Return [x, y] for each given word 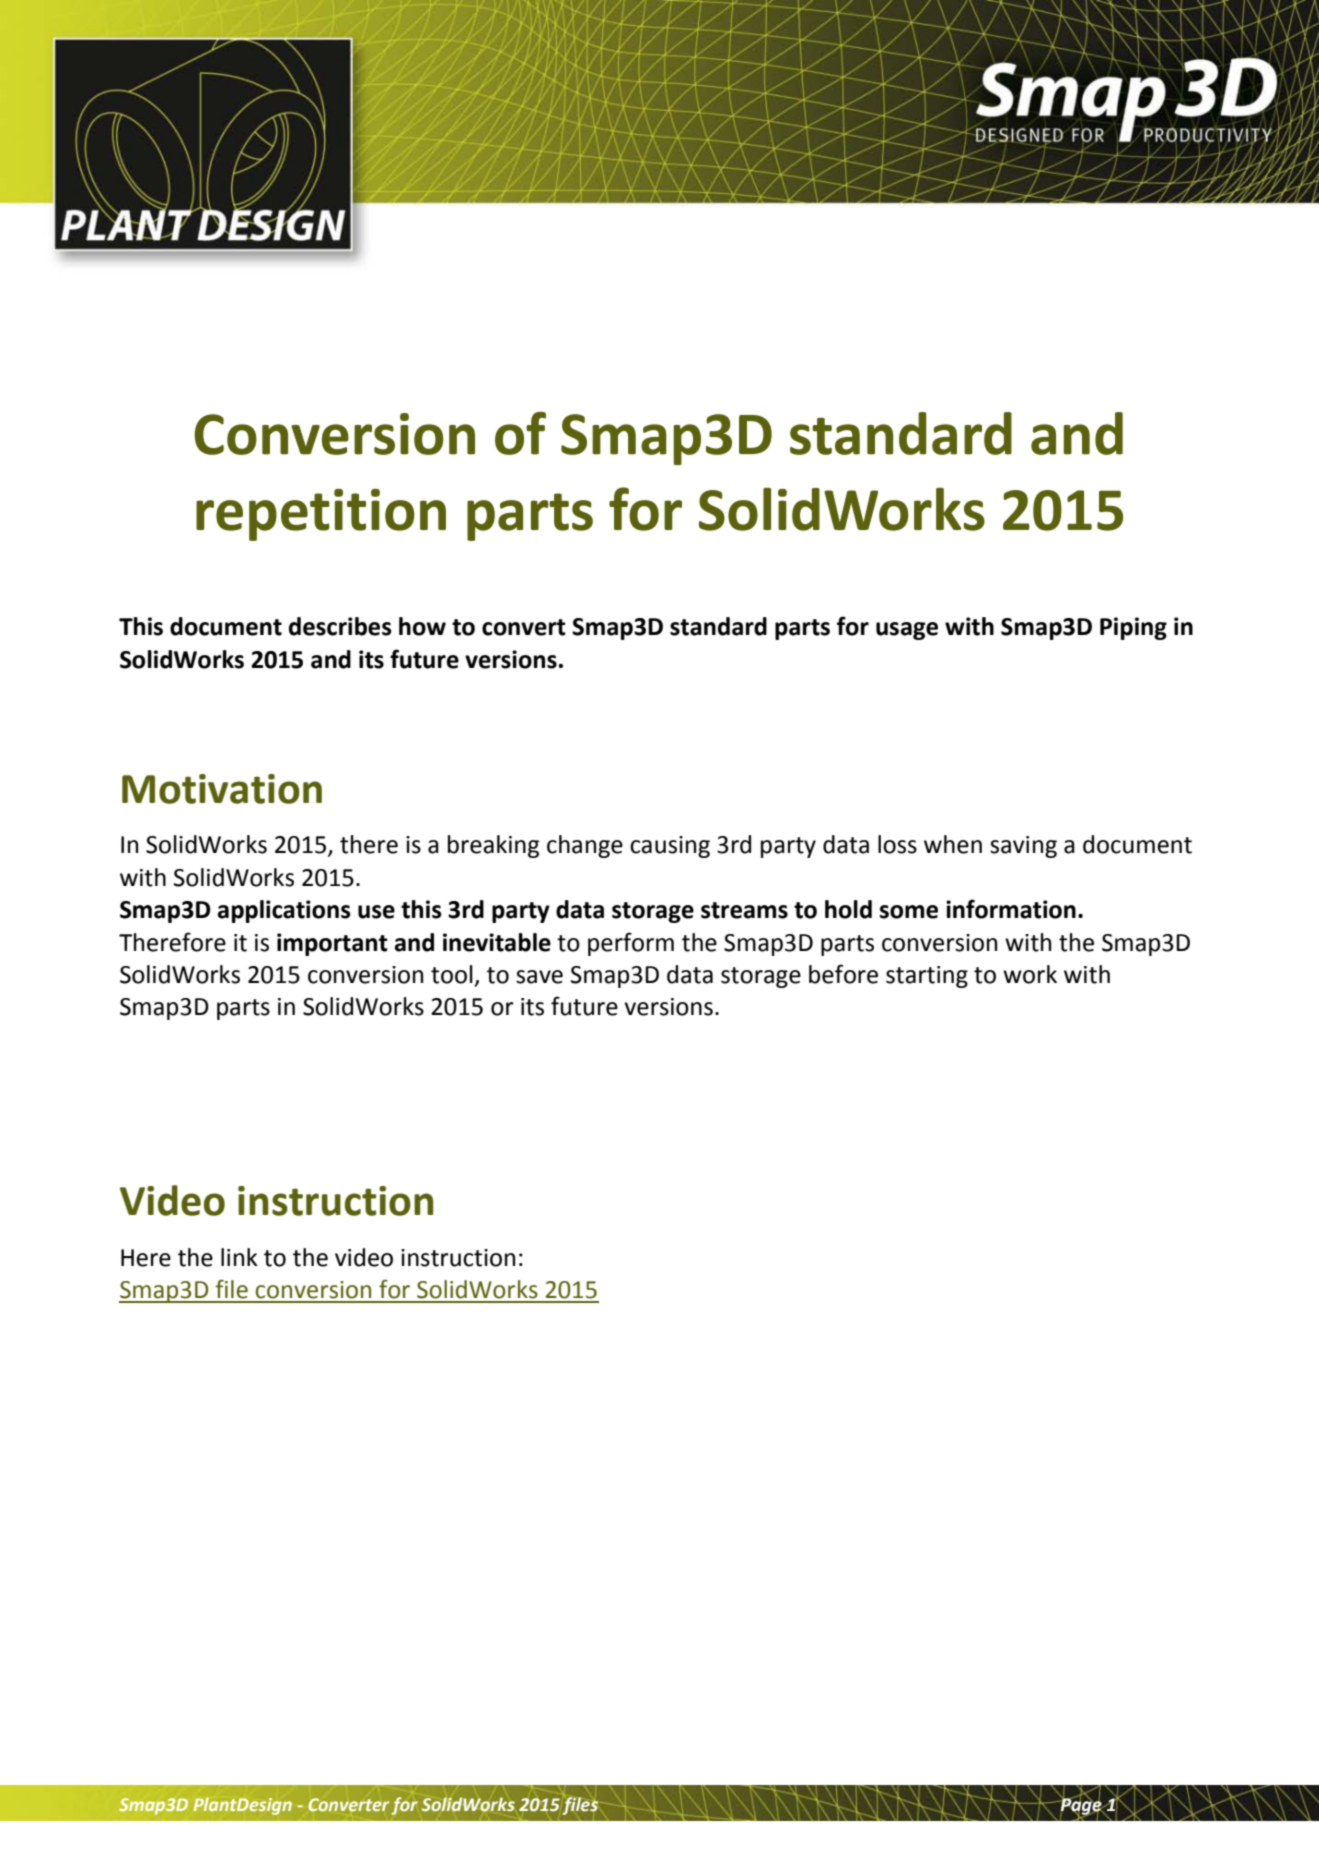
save [539, 977]
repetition [321, 515]
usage [907, 631]
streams [744, 910]
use [376, 912]
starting [927, 977]
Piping [1133, 628]
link [239, 1257]
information [1011, 909]
